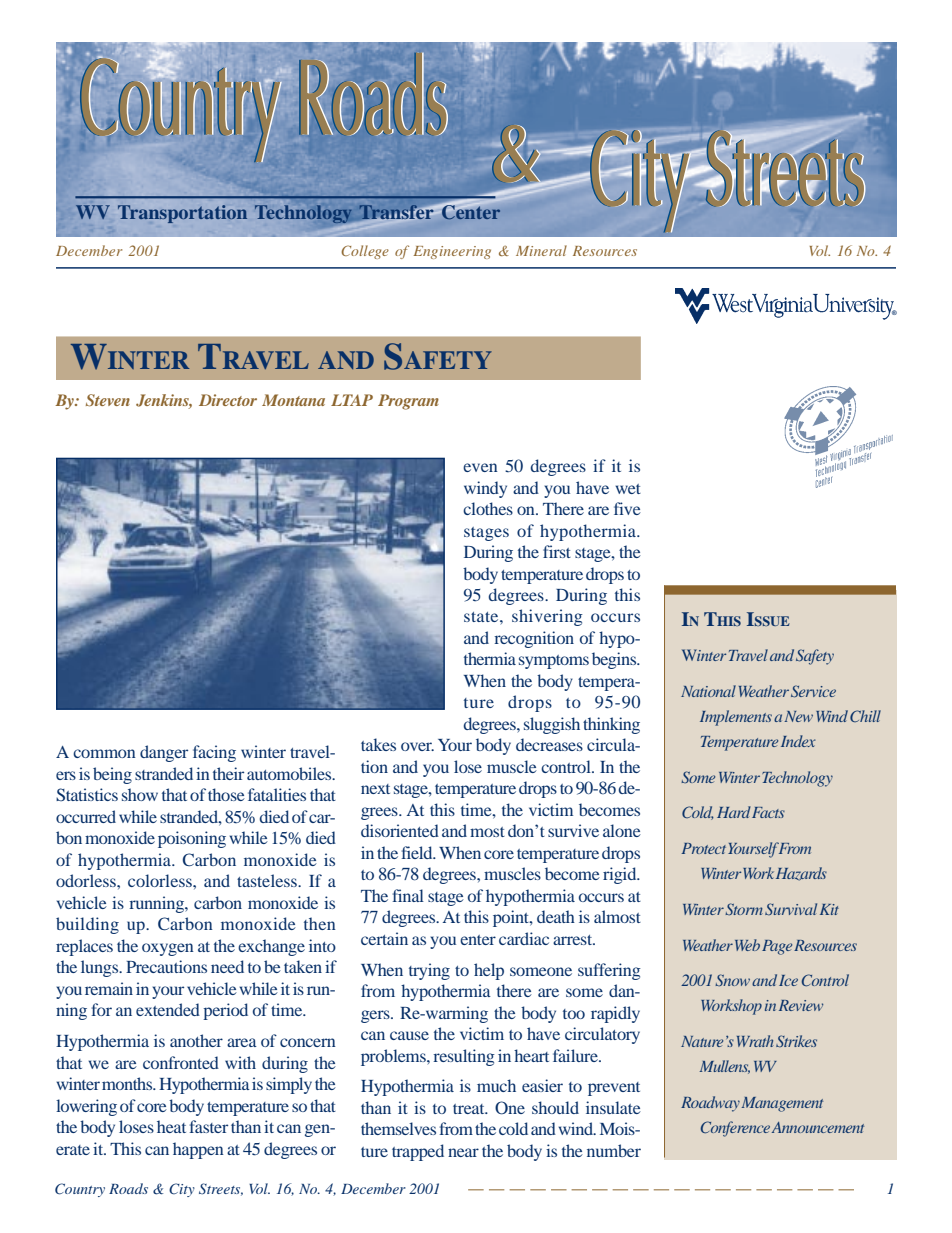 This page has width=952, height=1233. I want to click on near, so click(463, 1152).
